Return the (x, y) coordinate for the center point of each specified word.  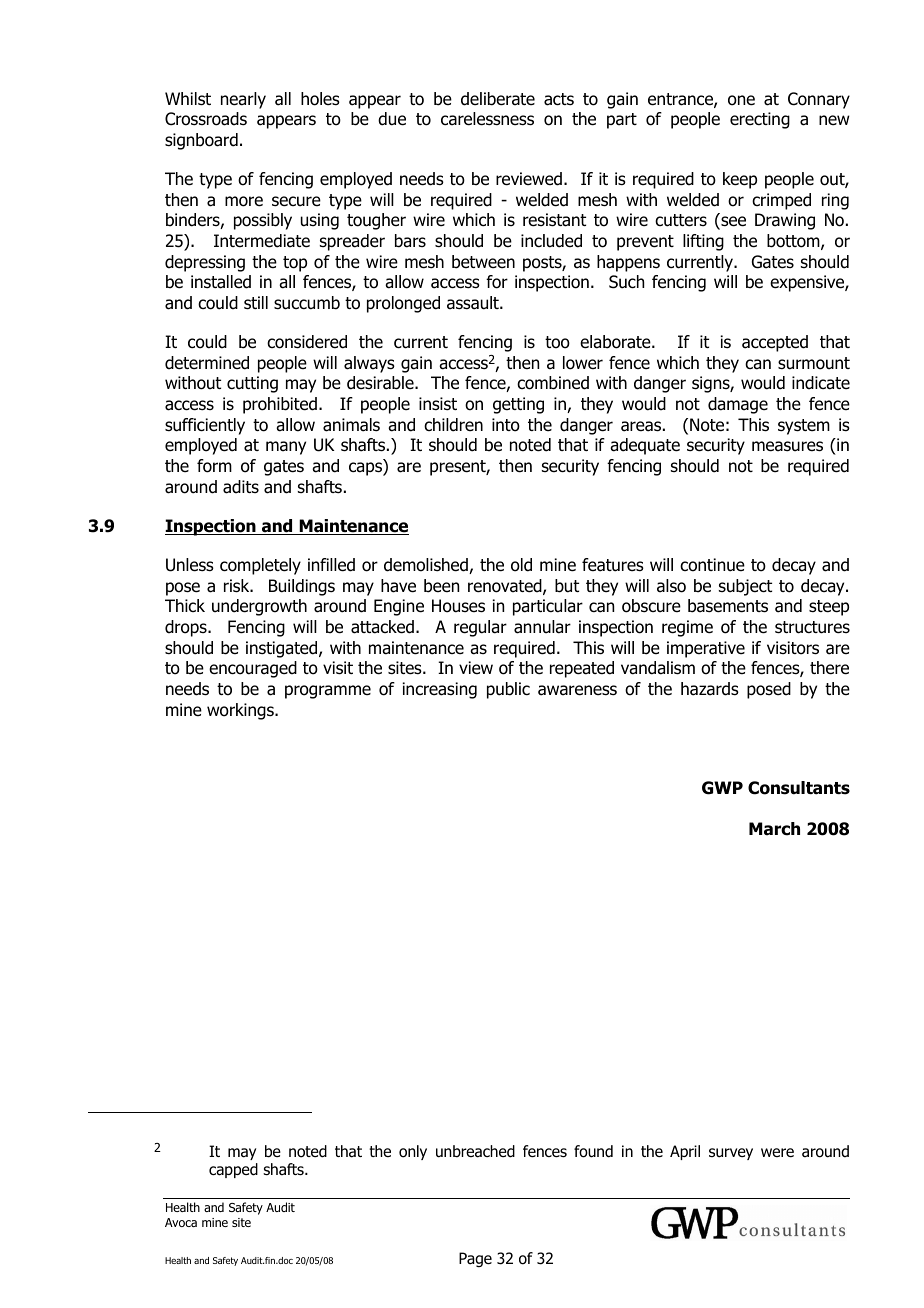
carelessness (487, 119)
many (286, 448)
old (521, 565)
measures (787, 446)
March (774, 829)
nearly (243, 100)
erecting (760, 120)
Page (475, 1259)
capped (233, 1170)
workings (241, 711)
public (508, 690)
